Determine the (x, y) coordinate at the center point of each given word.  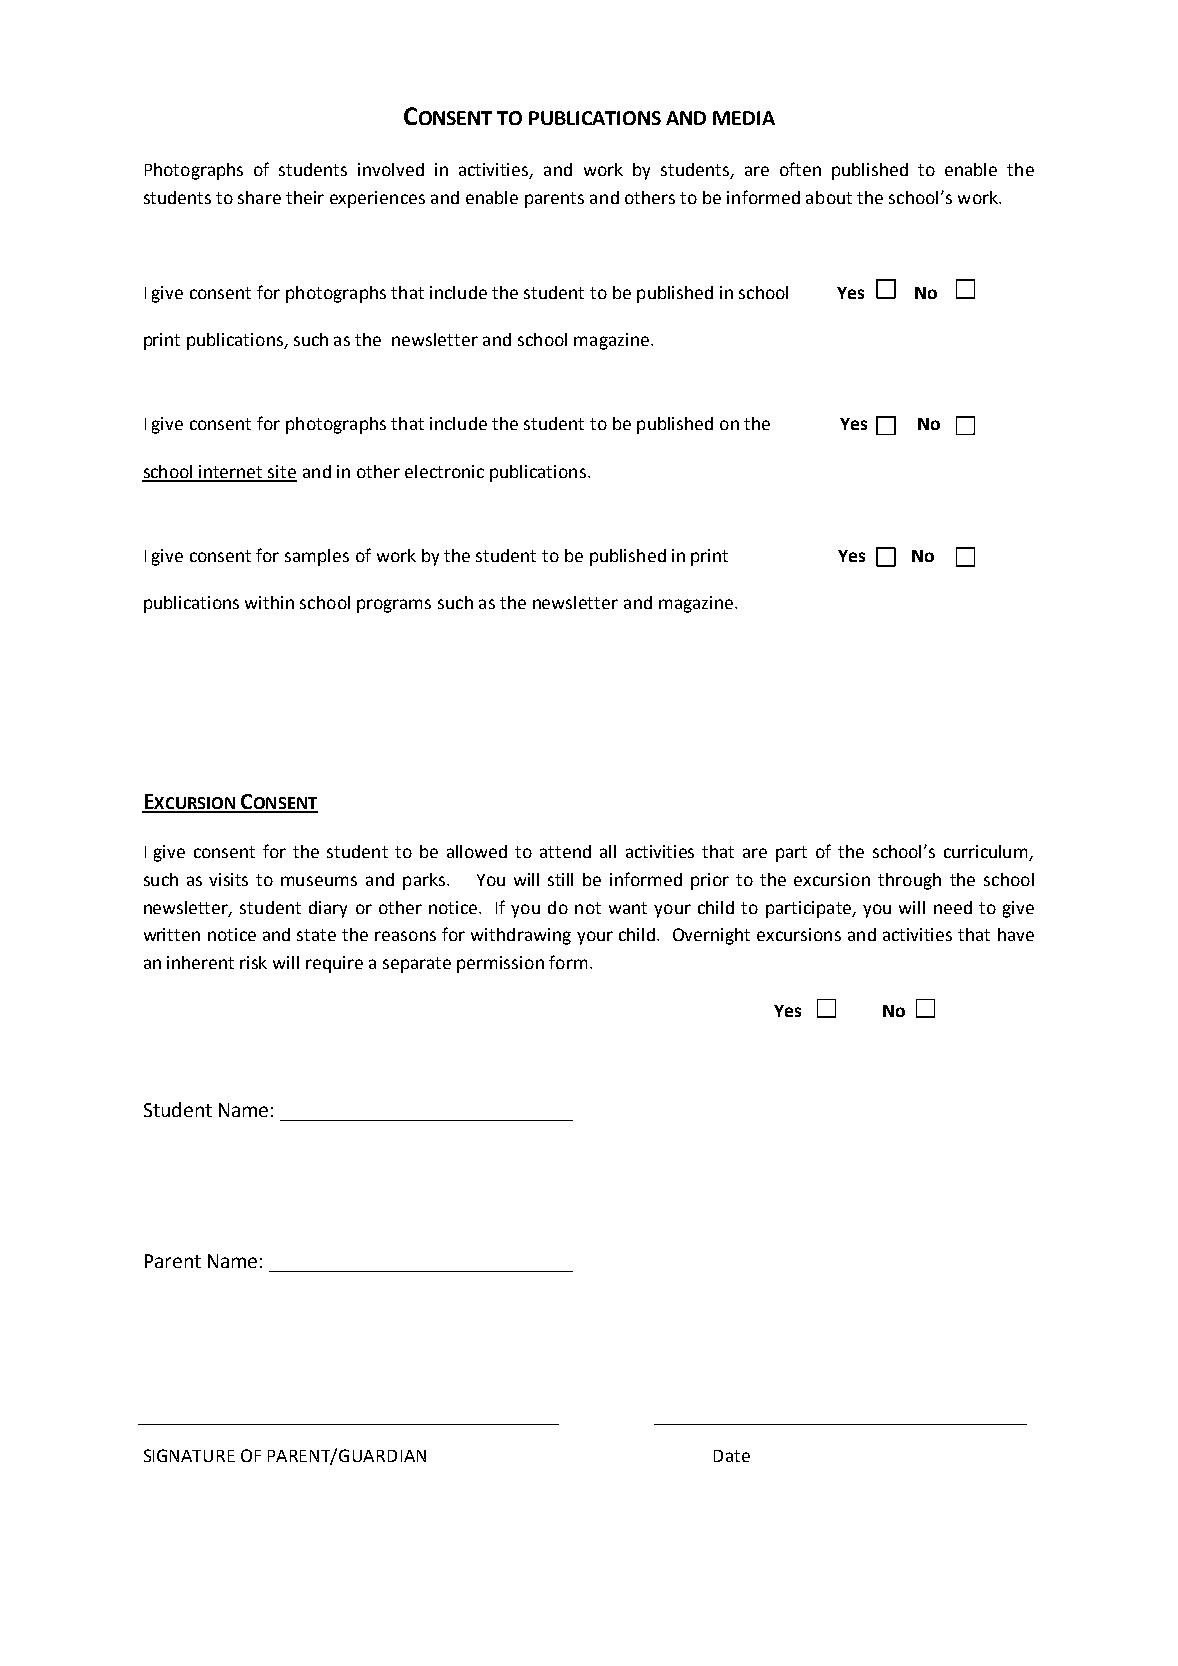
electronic (444, 471)
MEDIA (744, 118)
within (269, 602)
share (259, 197)
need (953, 907)
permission (500, 964)
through (909, 881)
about (829, 197)
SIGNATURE (189, 1455)
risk (253, 962)
